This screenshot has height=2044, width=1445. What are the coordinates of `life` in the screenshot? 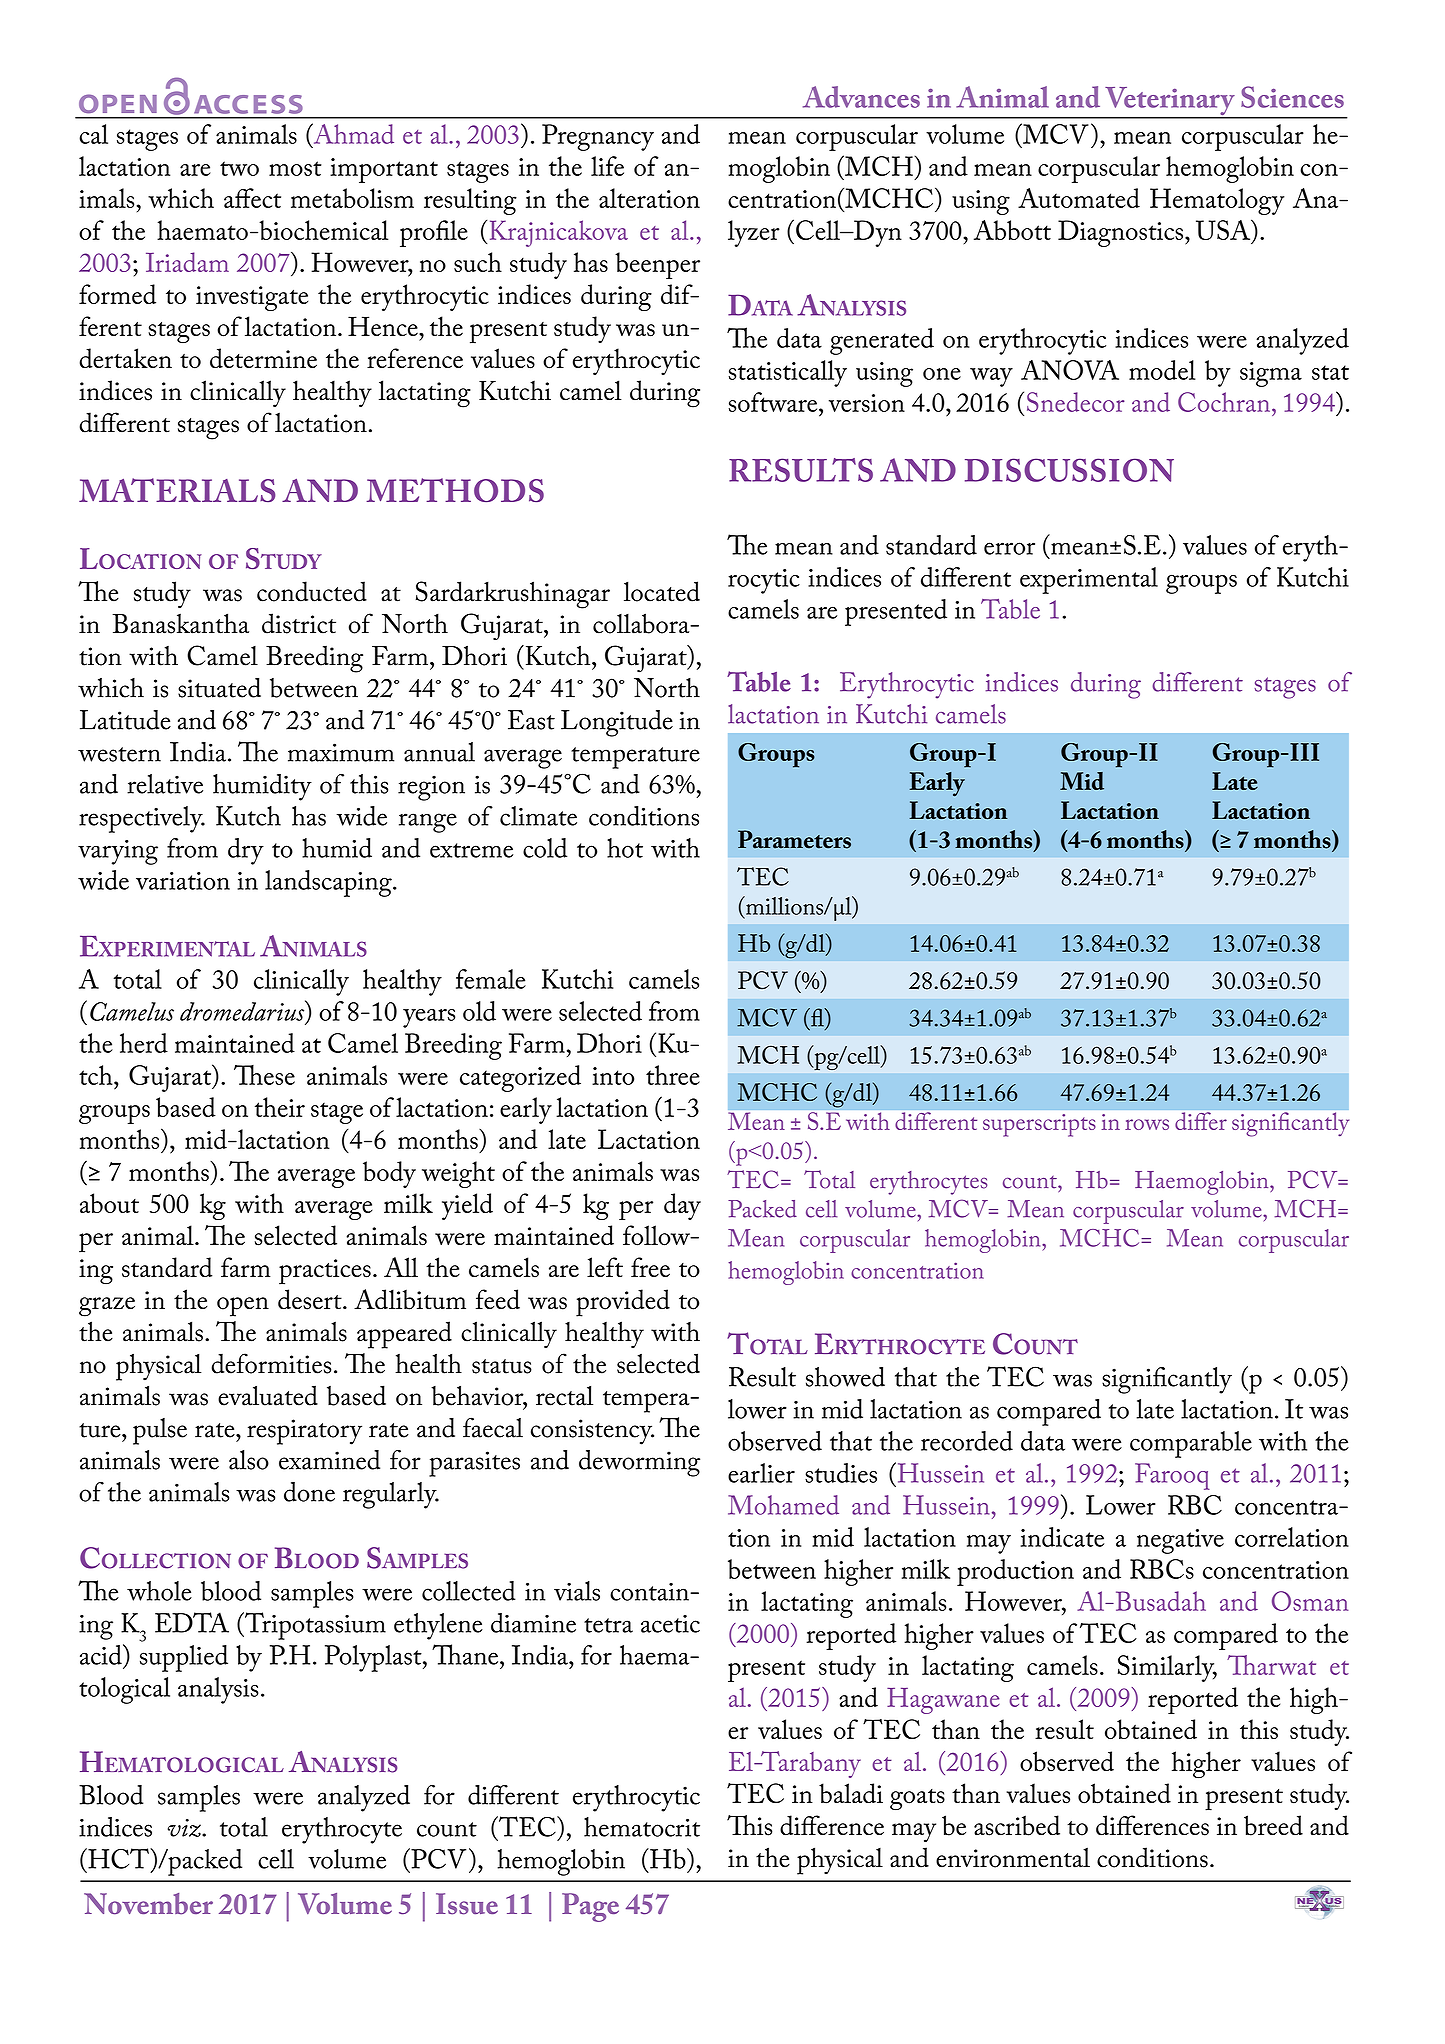 It's located at (607, 166).
